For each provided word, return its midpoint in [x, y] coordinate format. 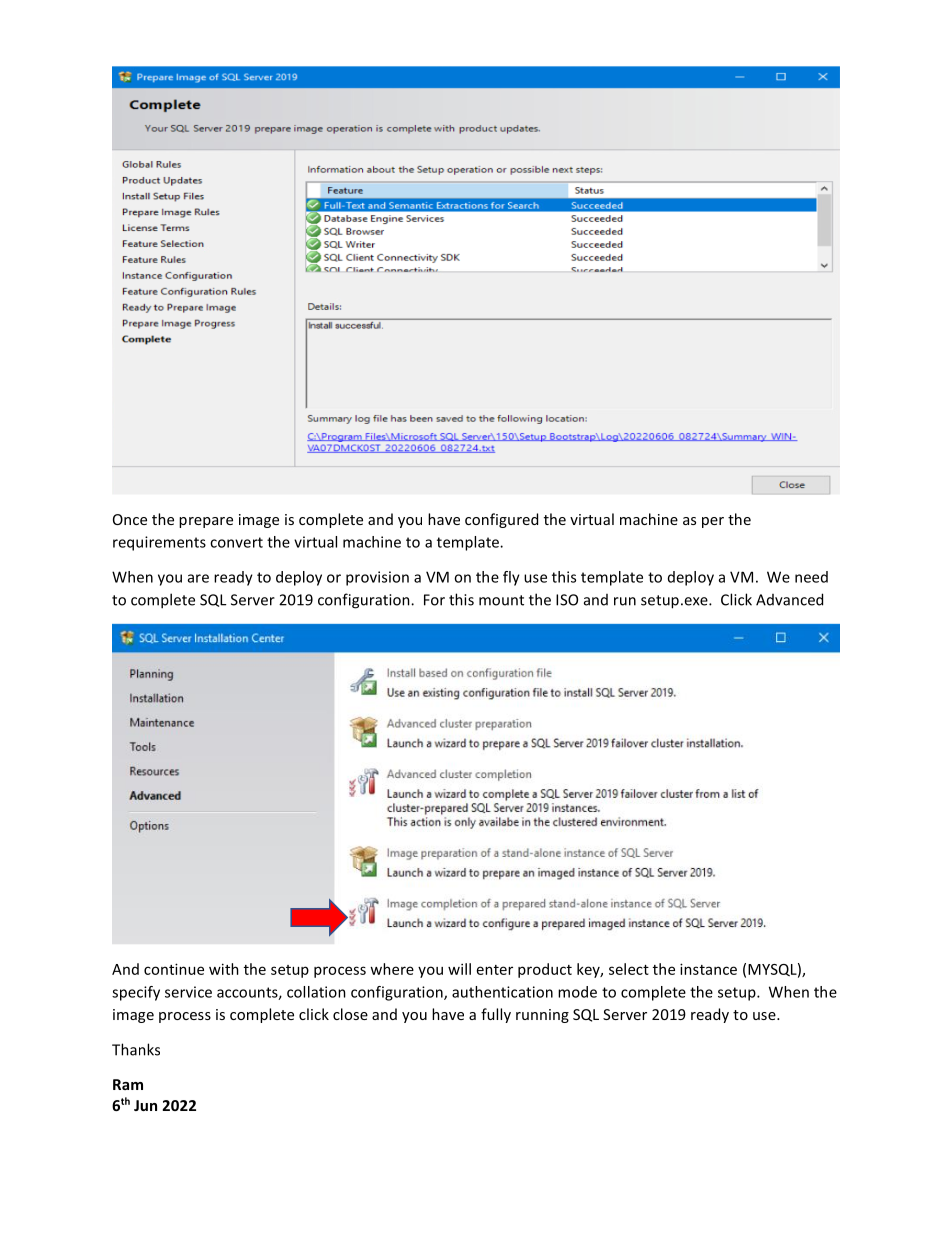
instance [708, 969]
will [459, 969]
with [224, 969]
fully [496, 1015]
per [713, 522]
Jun [145, 1105]
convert [236, 542]
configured [501, 520]
